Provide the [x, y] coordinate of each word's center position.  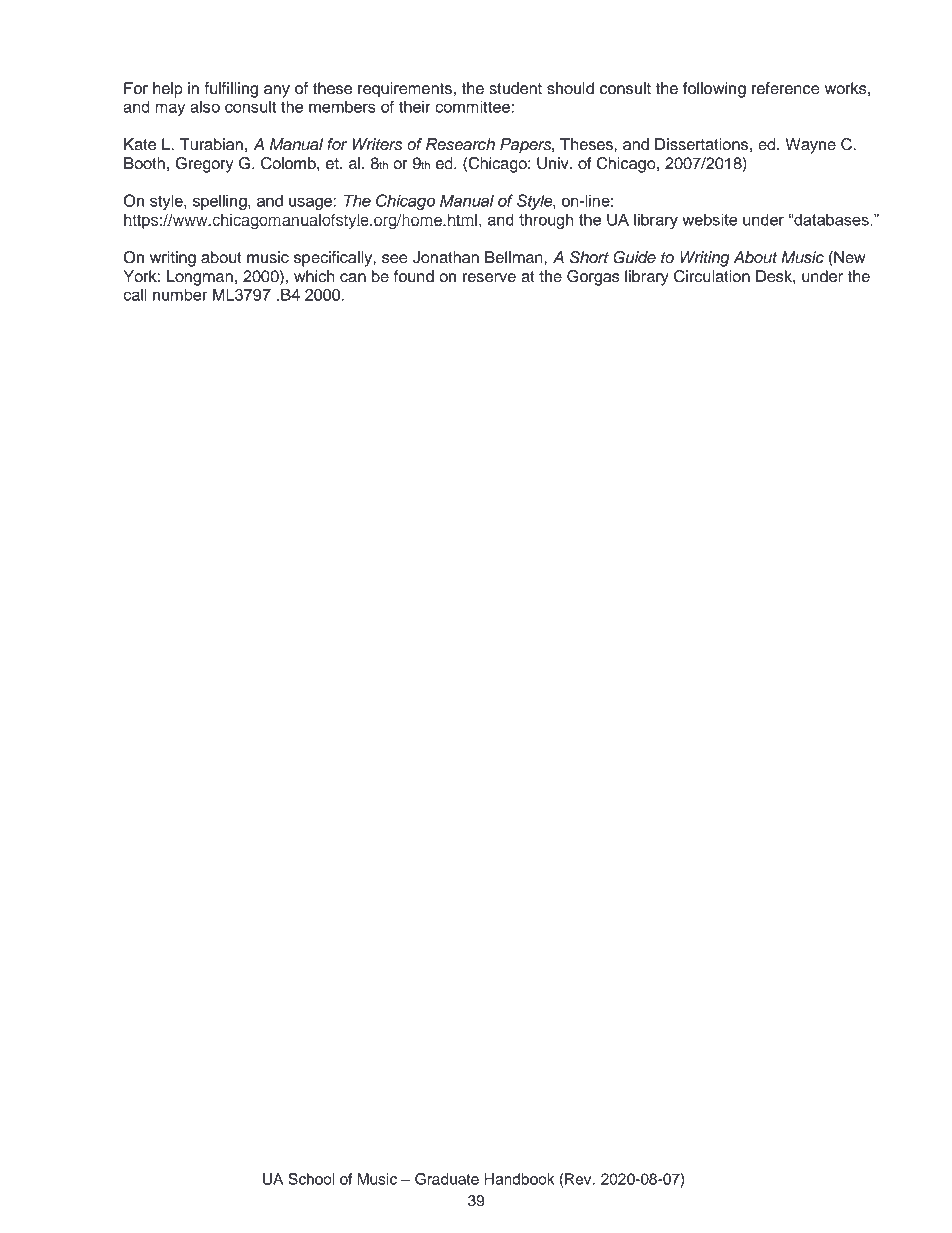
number [180, 294]
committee [472, 106]
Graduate [447, 1179]
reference [786, 88]
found [414, 276]
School [311, 1179]
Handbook [519, 1179]
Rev [578, 1179]
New [848, 257]
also [205, 106]
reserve [489, 278]
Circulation [712, 276]
